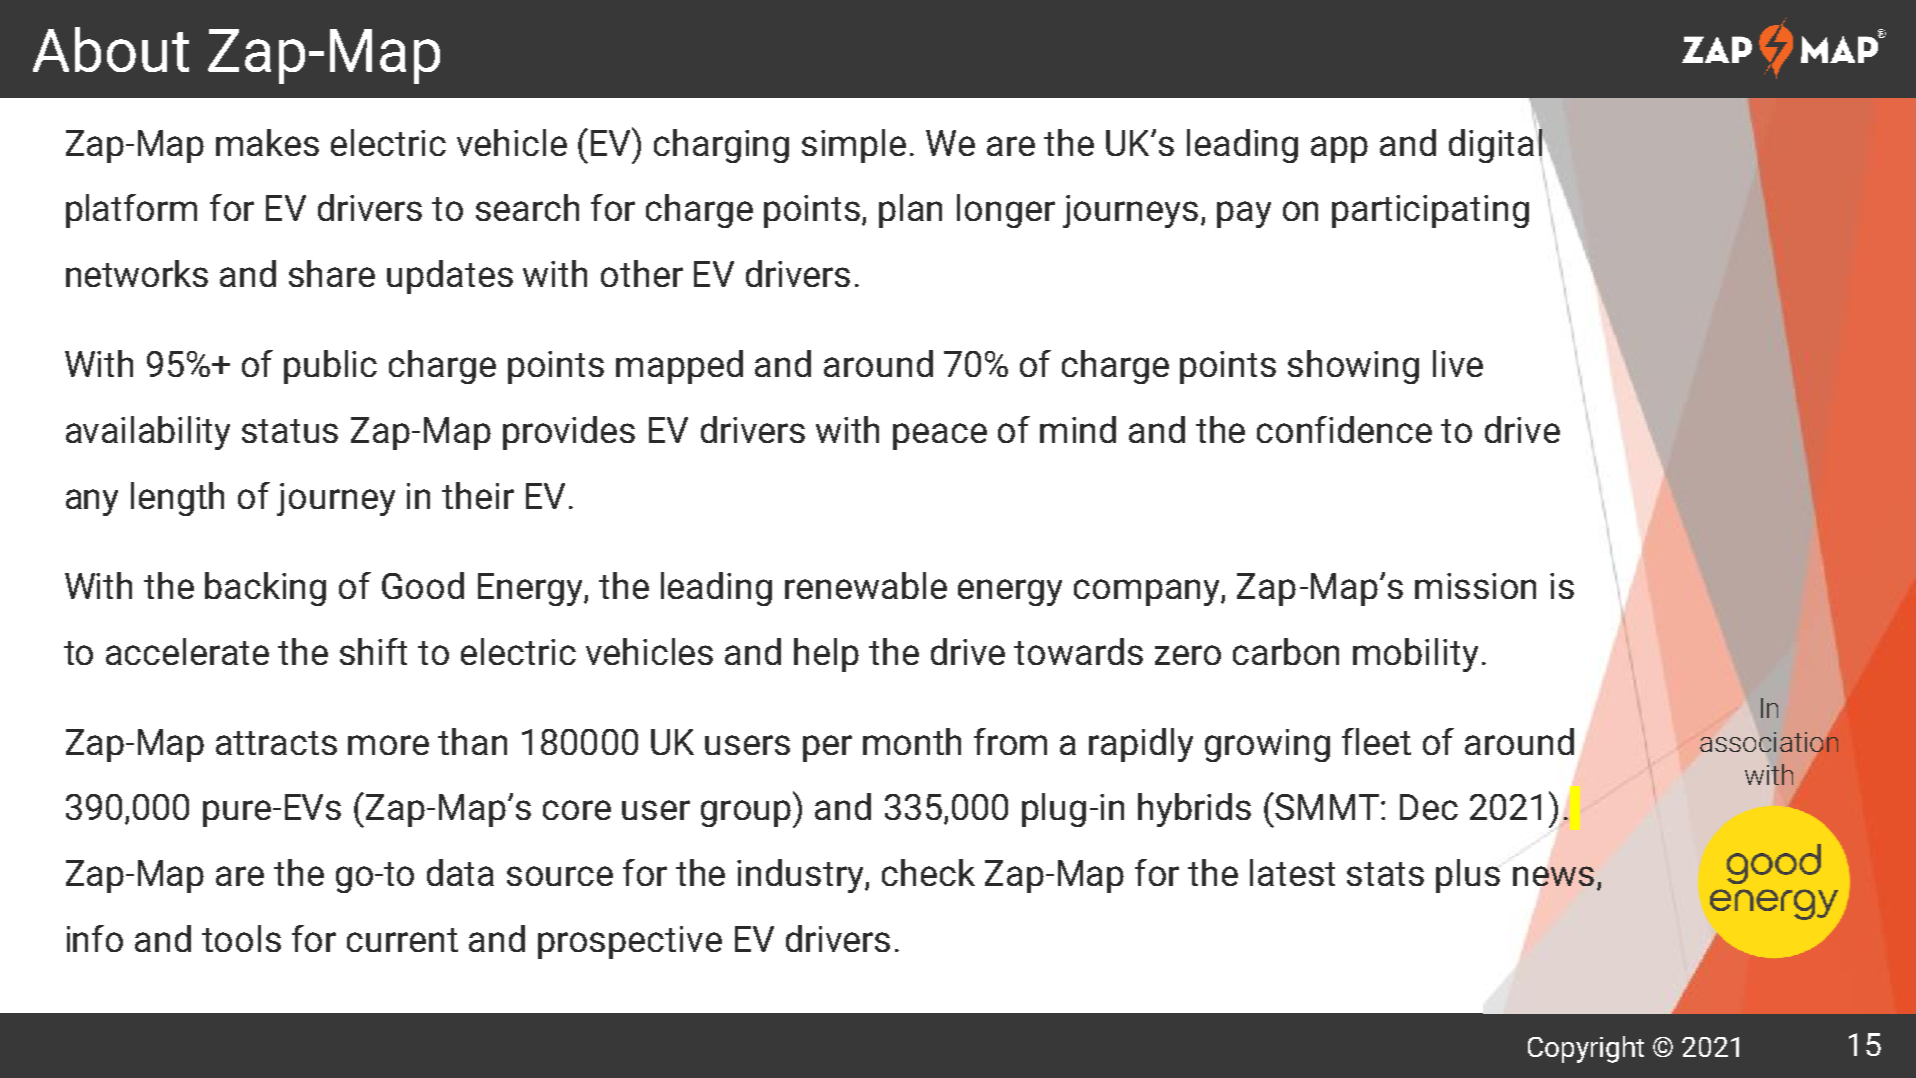  What do you see at coordinates (111, 49) in the image?
I see `About` at bounding box center [111, 49].
